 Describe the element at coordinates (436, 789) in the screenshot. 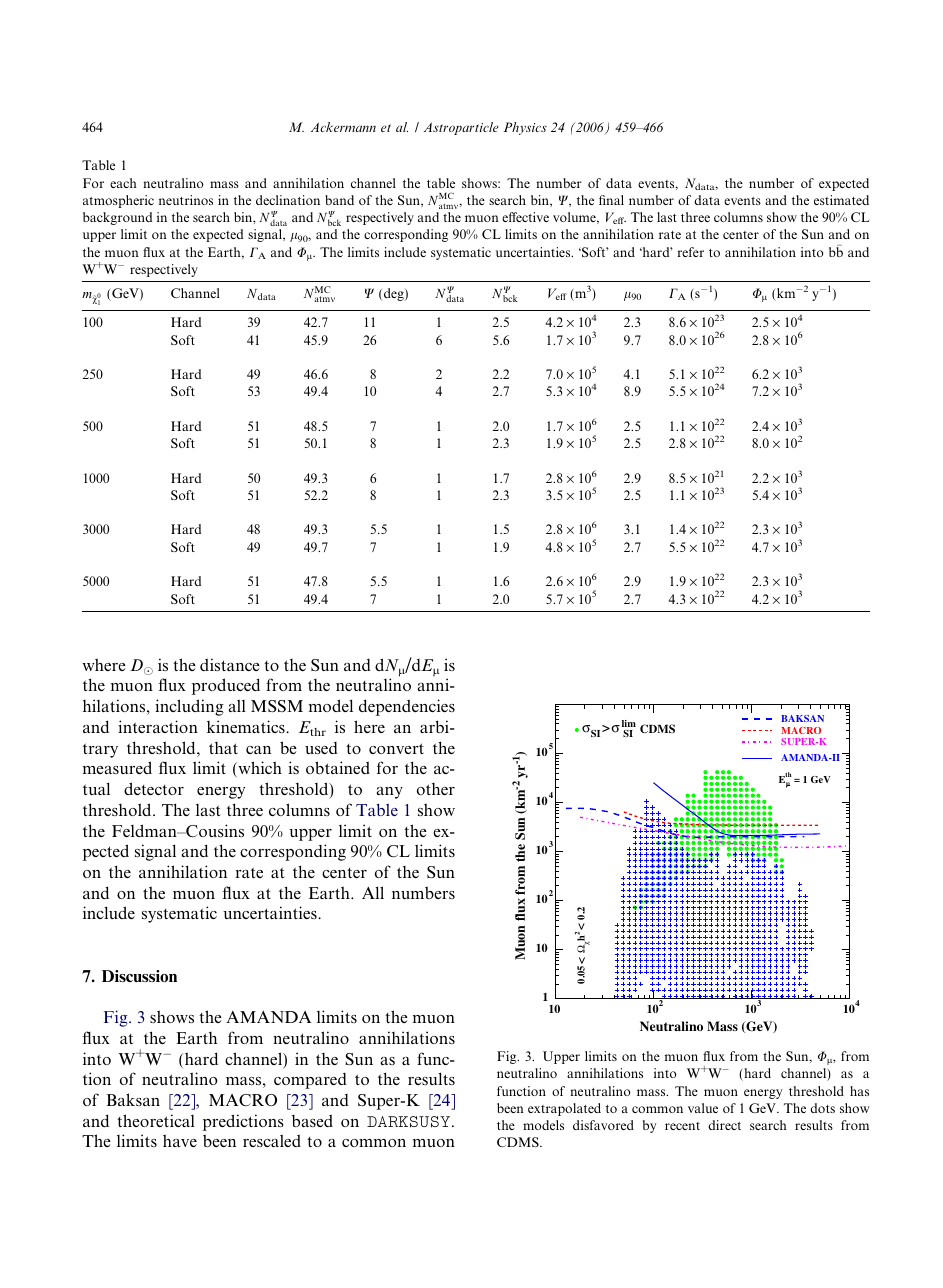

I see `other` at that location.
